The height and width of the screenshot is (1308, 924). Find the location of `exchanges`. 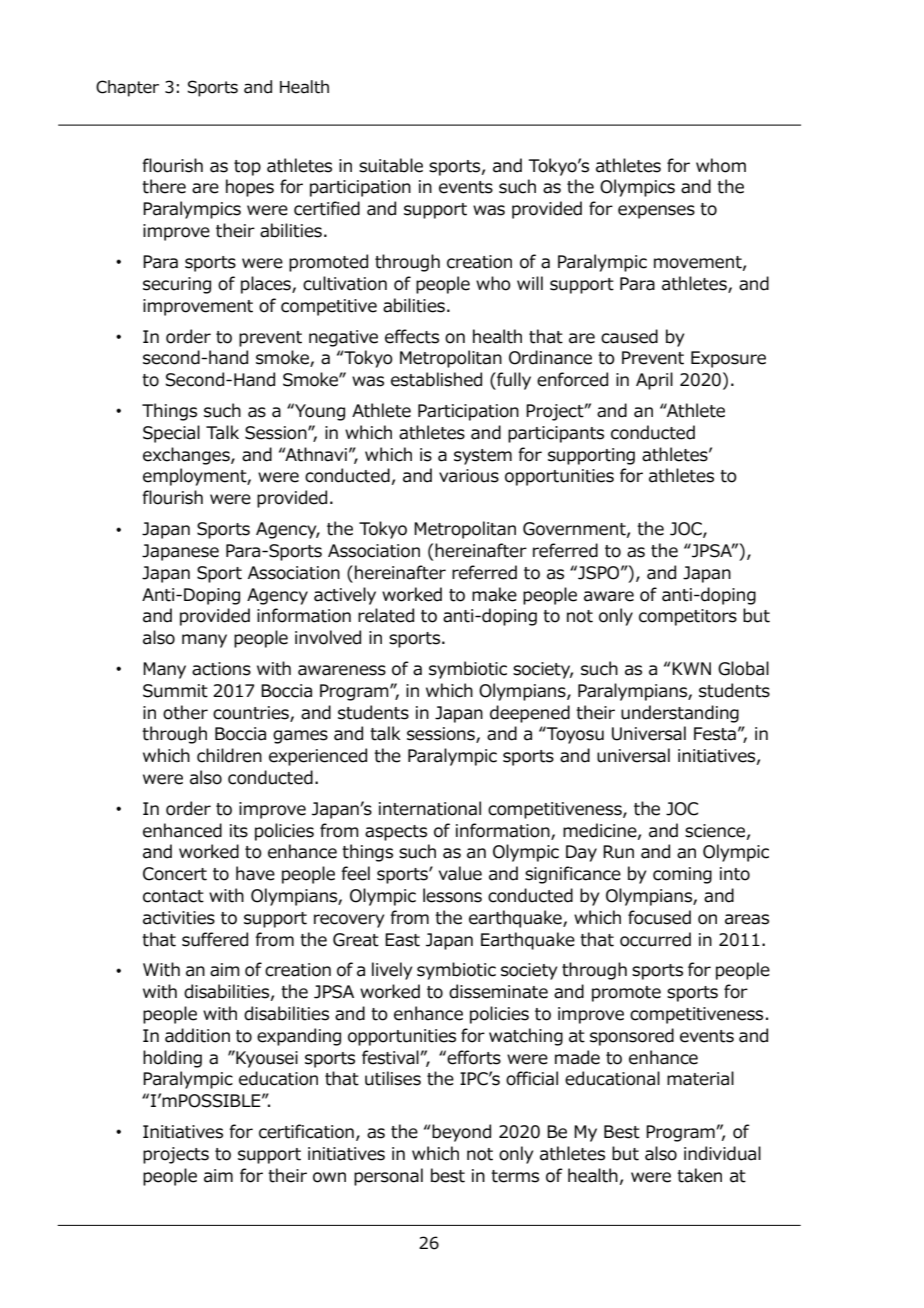

exchanges is located at coordinates (187, 456).
